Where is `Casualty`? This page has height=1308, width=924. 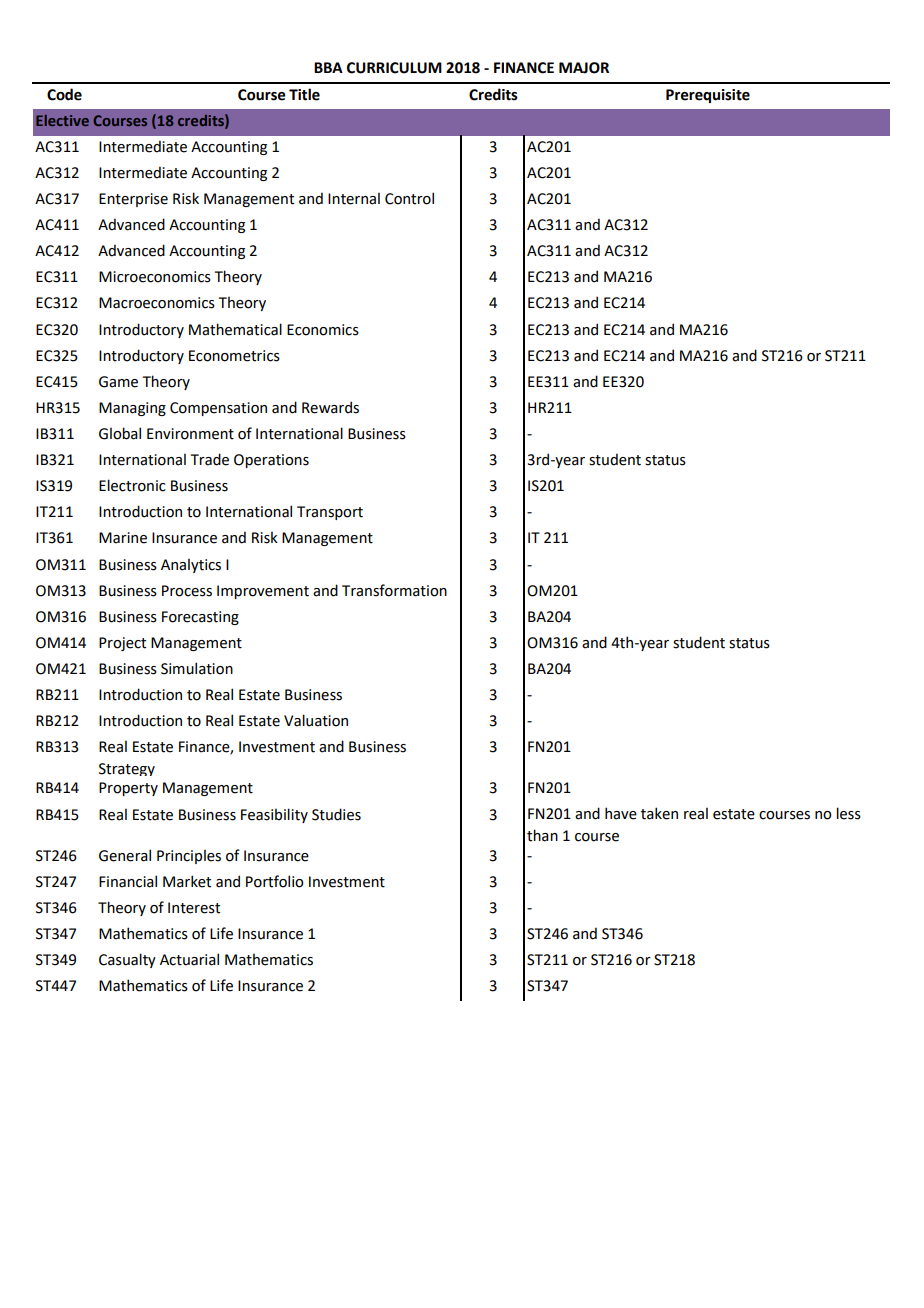 Casualty is located at coordinates (127, 960).
